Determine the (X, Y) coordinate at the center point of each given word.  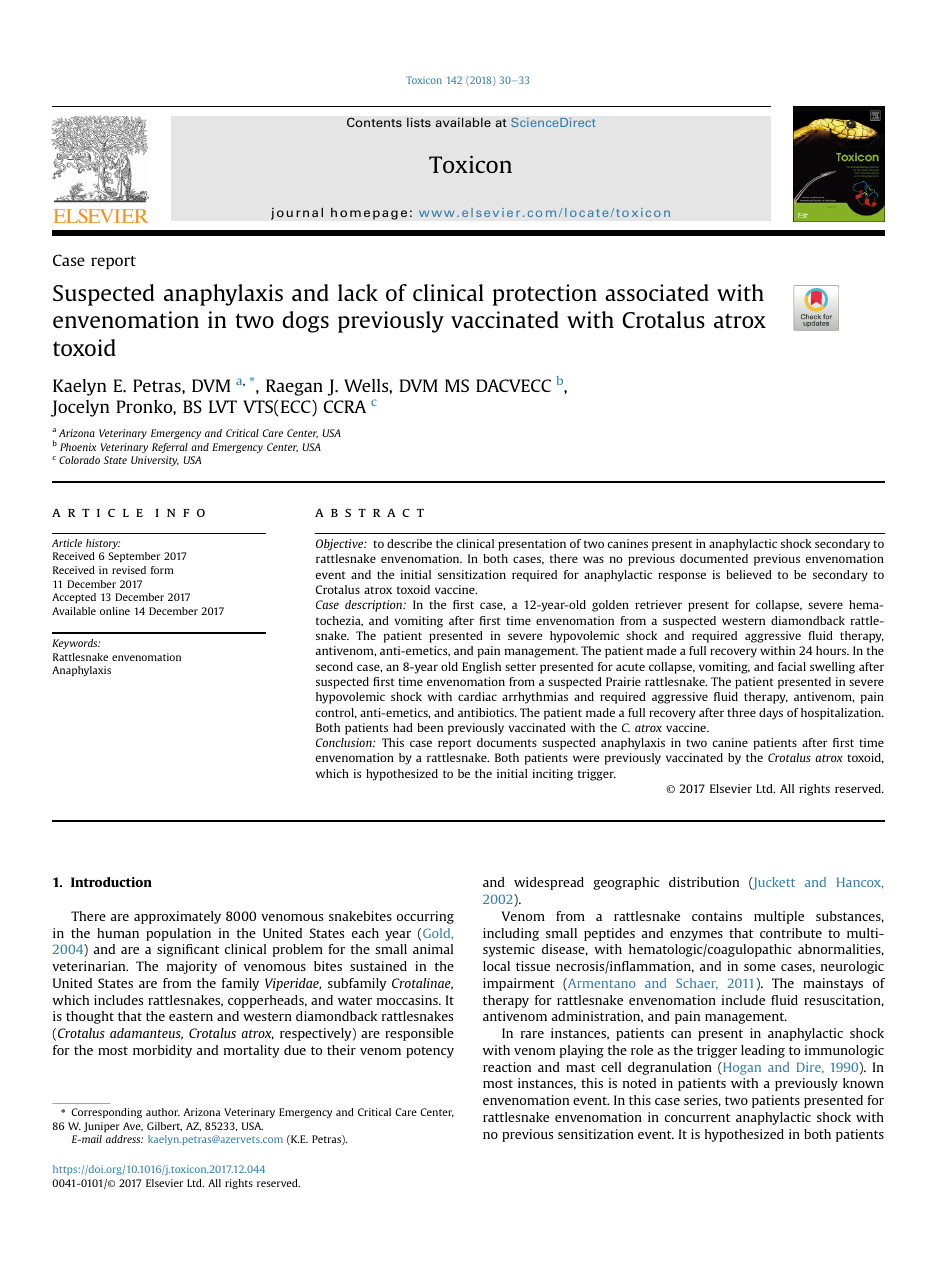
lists (419, 122)
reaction (507, 1067)
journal (297, 213)
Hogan (741, 1068)
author (163, 1112)
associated (657, 292)
